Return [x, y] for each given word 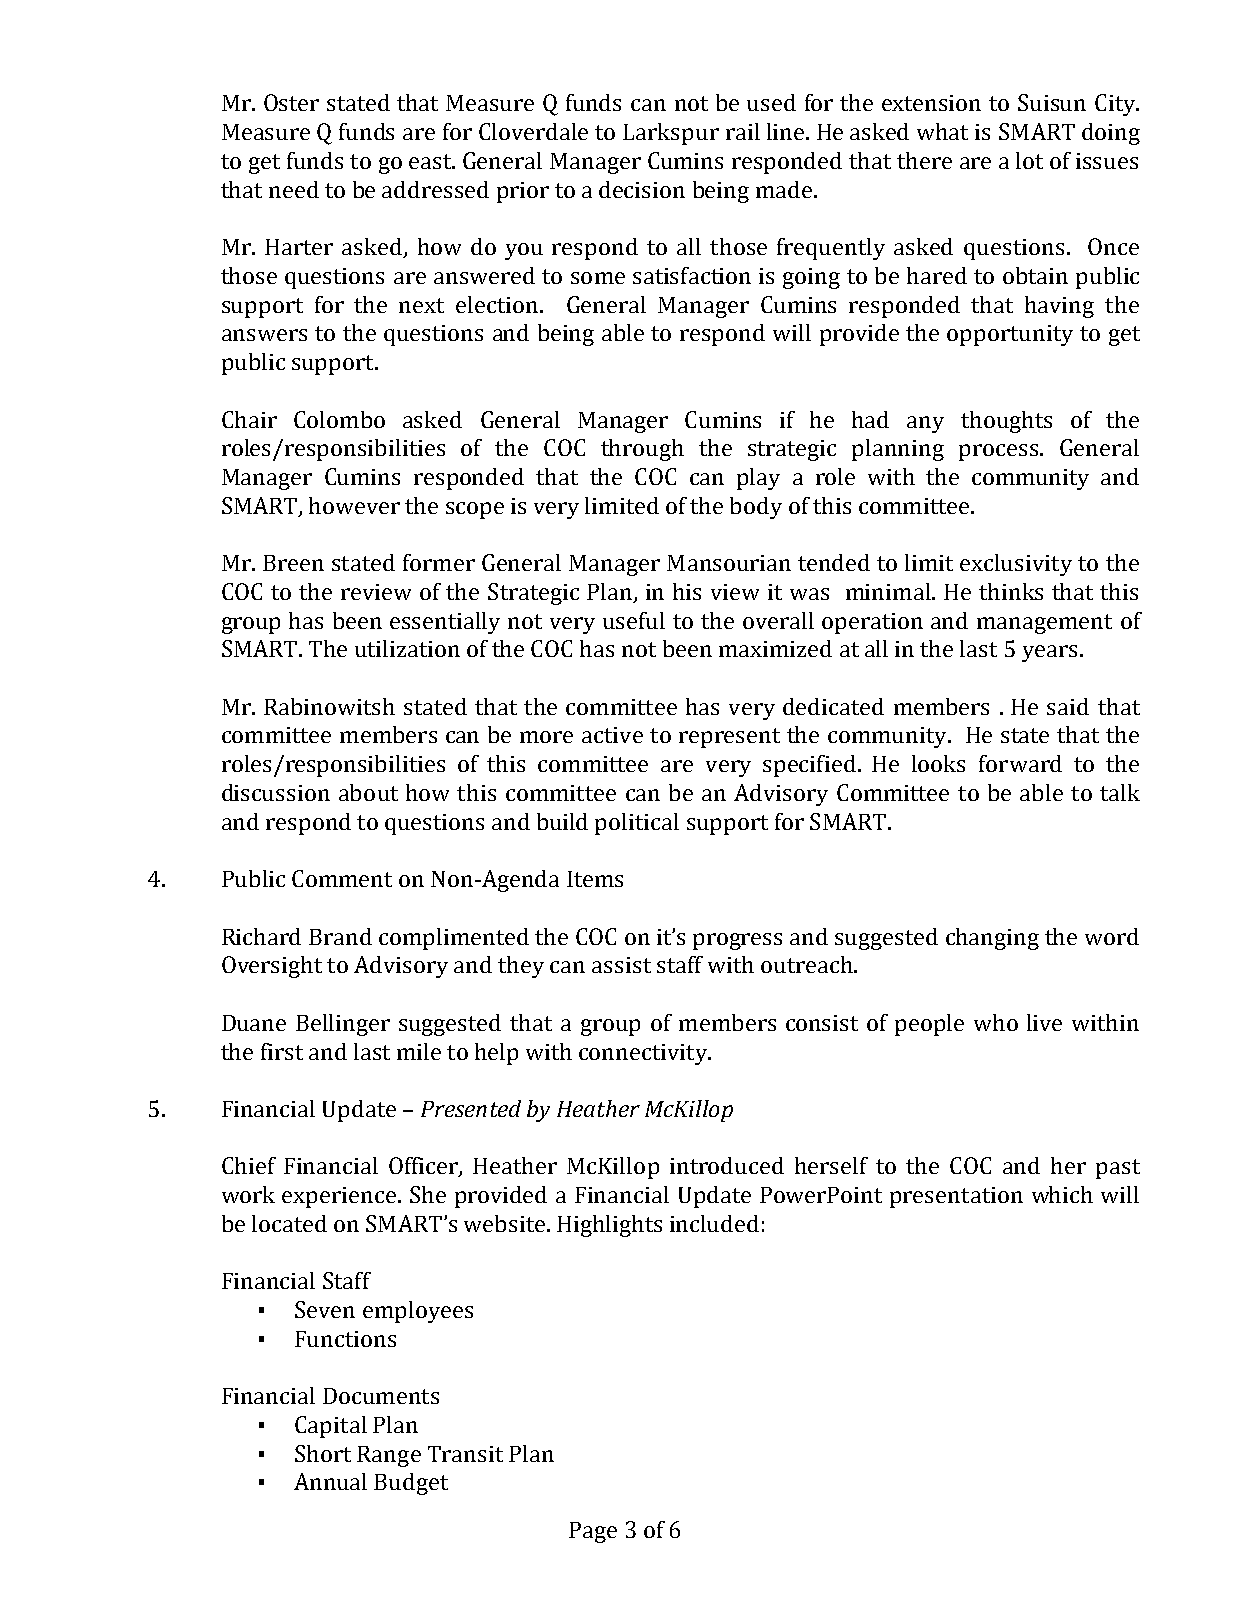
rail [743, 131]
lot [1029, 160]
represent [729, 738]
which [1062, 1194]
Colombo [339, 419]
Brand [340, 936]
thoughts [1006, 422]
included [714, 1223]
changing [992, 939]
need [294, 189]
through [642, 450]
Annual [330, 1481]
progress [737, 941]
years [1049, 653]
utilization [407, 648]
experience [339, 1197]
